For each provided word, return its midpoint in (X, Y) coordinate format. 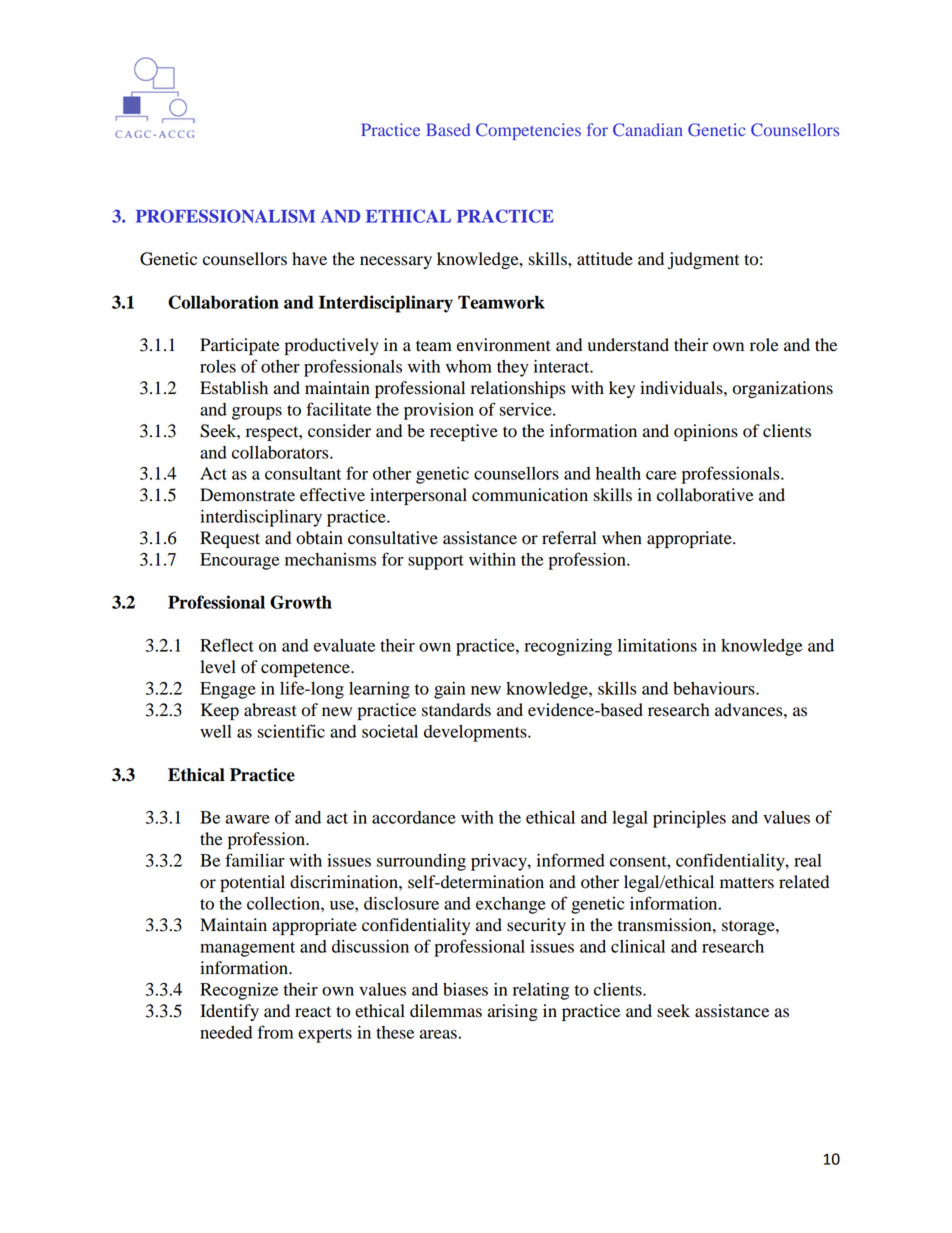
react (313, 1012)
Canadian (648, 130)
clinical (638, 946)
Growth (301, 602)
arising (513, 1012)
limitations (657, 645)
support (436, 562)
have (309, 259)
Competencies (528, 131)
